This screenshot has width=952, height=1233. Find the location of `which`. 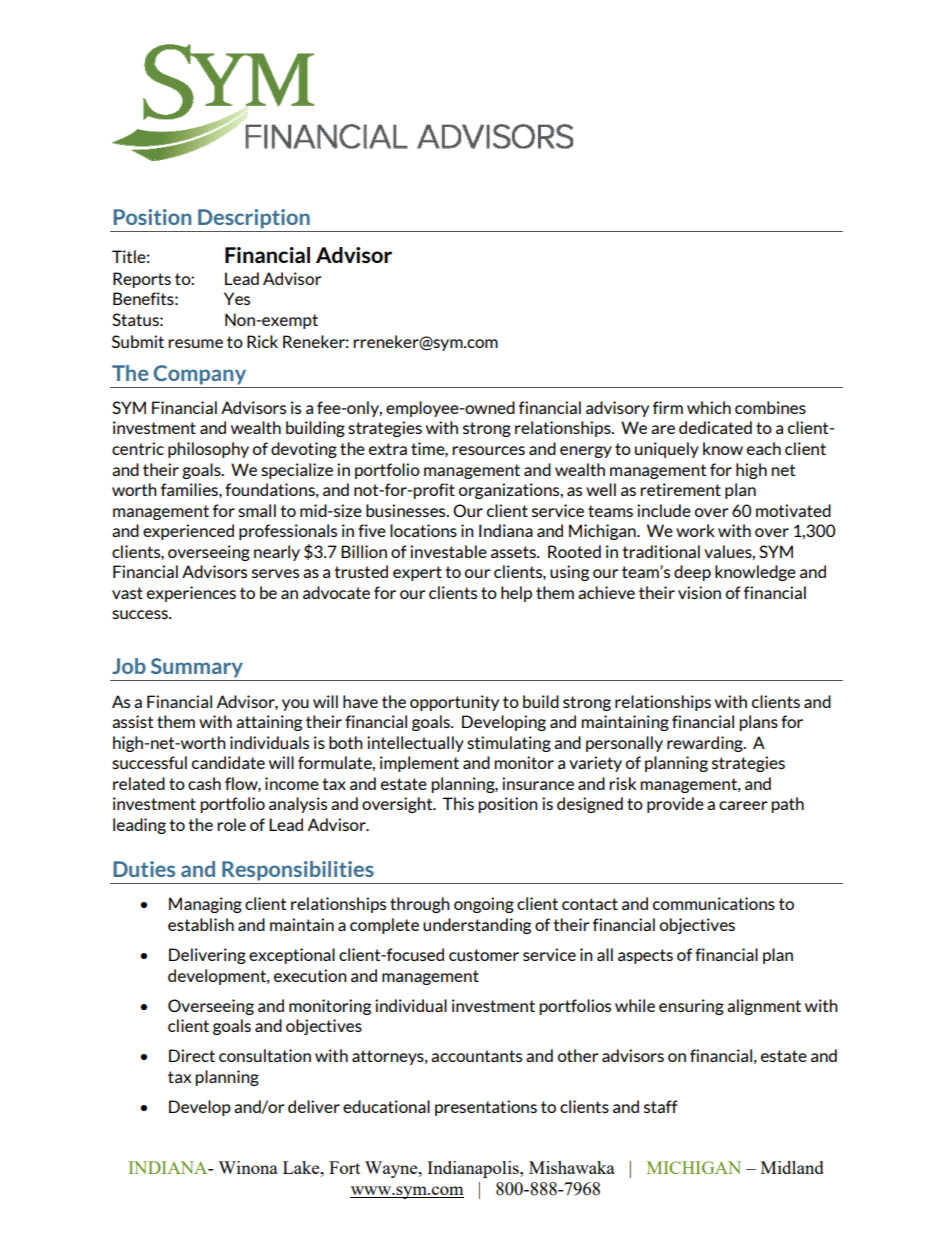

which is located at coordinates (709, 407).
